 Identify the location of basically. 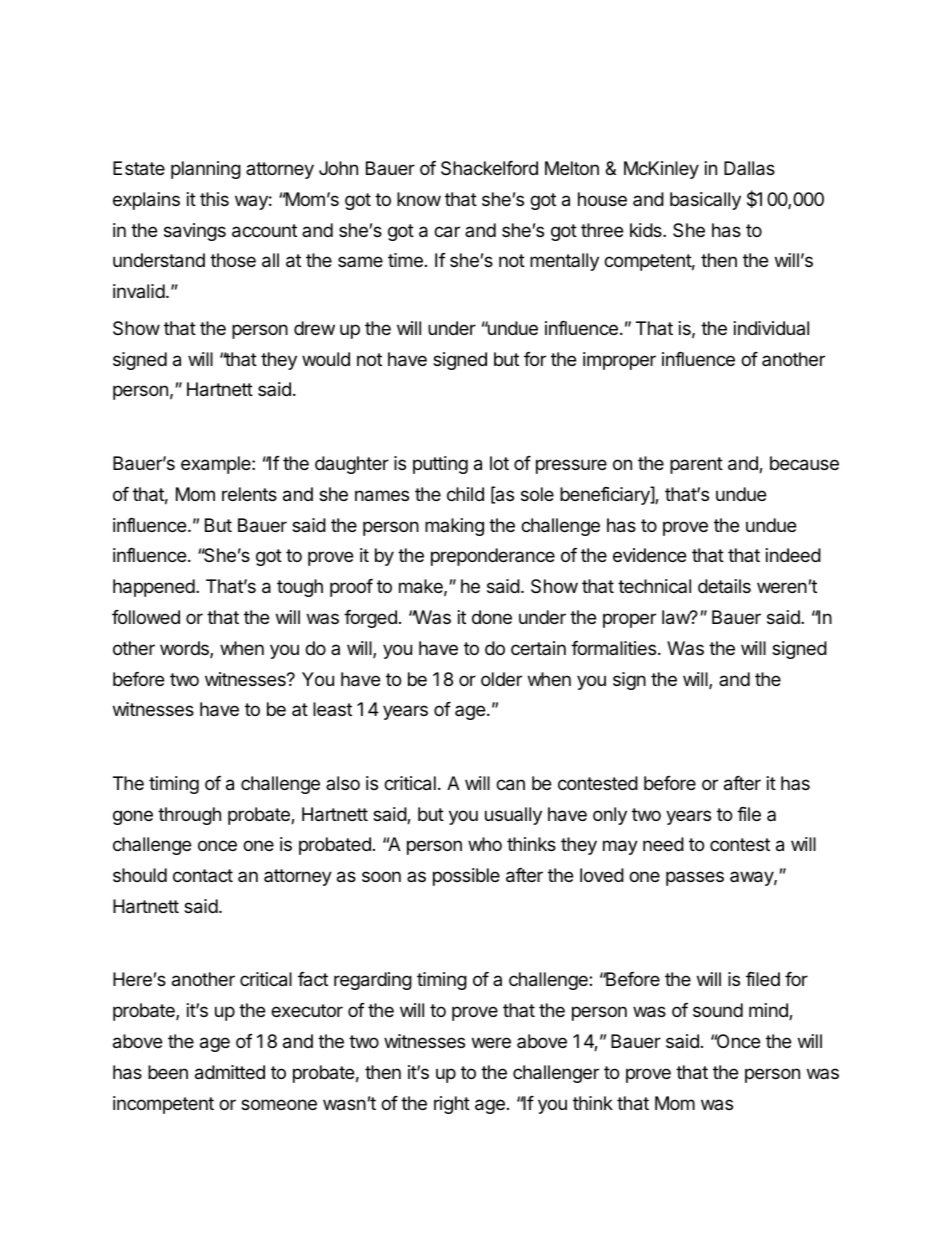
(705, 201).
